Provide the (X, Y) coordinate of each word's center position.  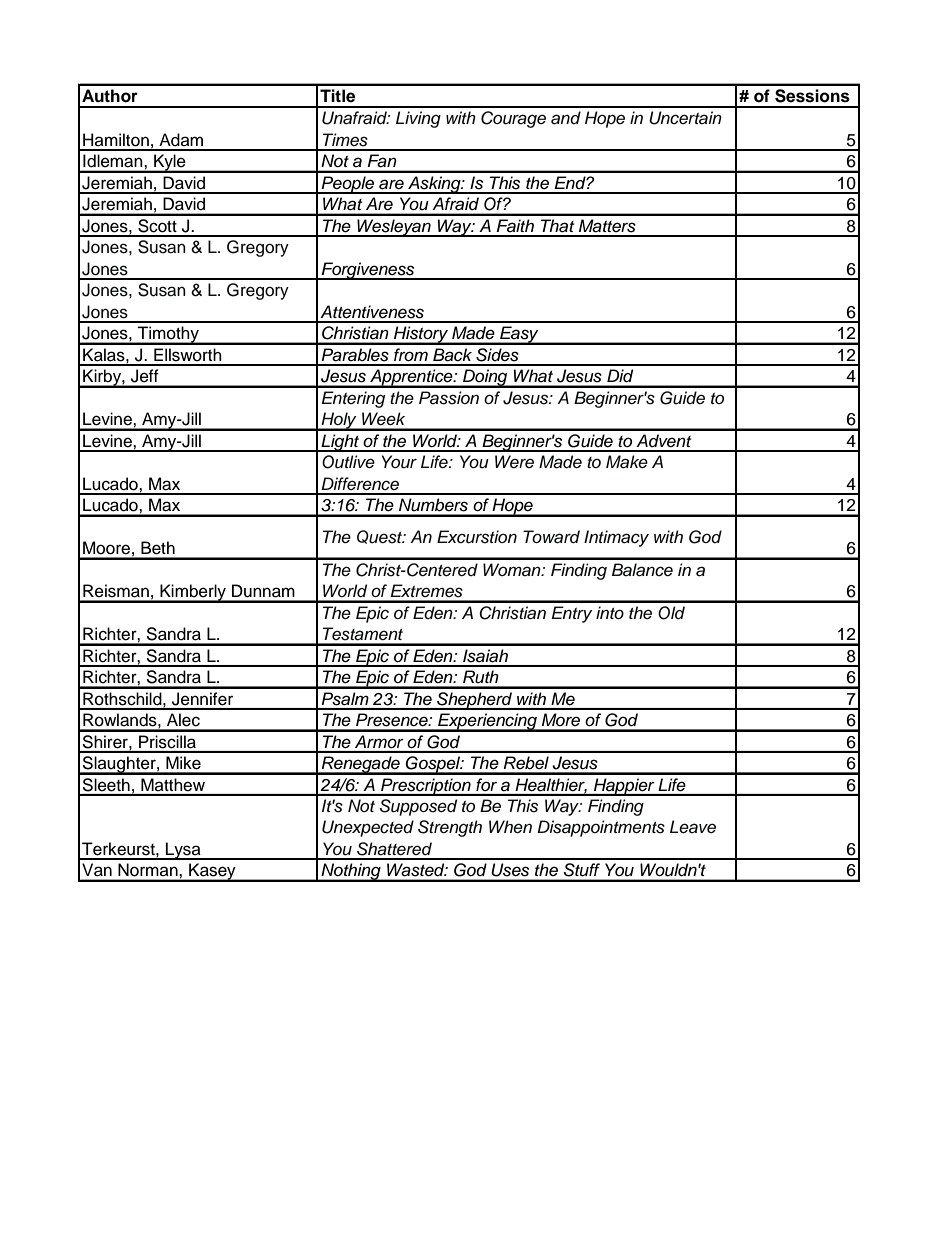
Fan (382, 160)
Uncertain (685, 118)
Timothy (168, 335)
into (610, 612)
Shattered (394, 849)
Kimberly (193, 593)
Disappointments (601, 828)
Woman (513, 570)
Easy (519, 335)
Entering (353, 399)
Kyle (170, 163)
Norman (148, 869)
